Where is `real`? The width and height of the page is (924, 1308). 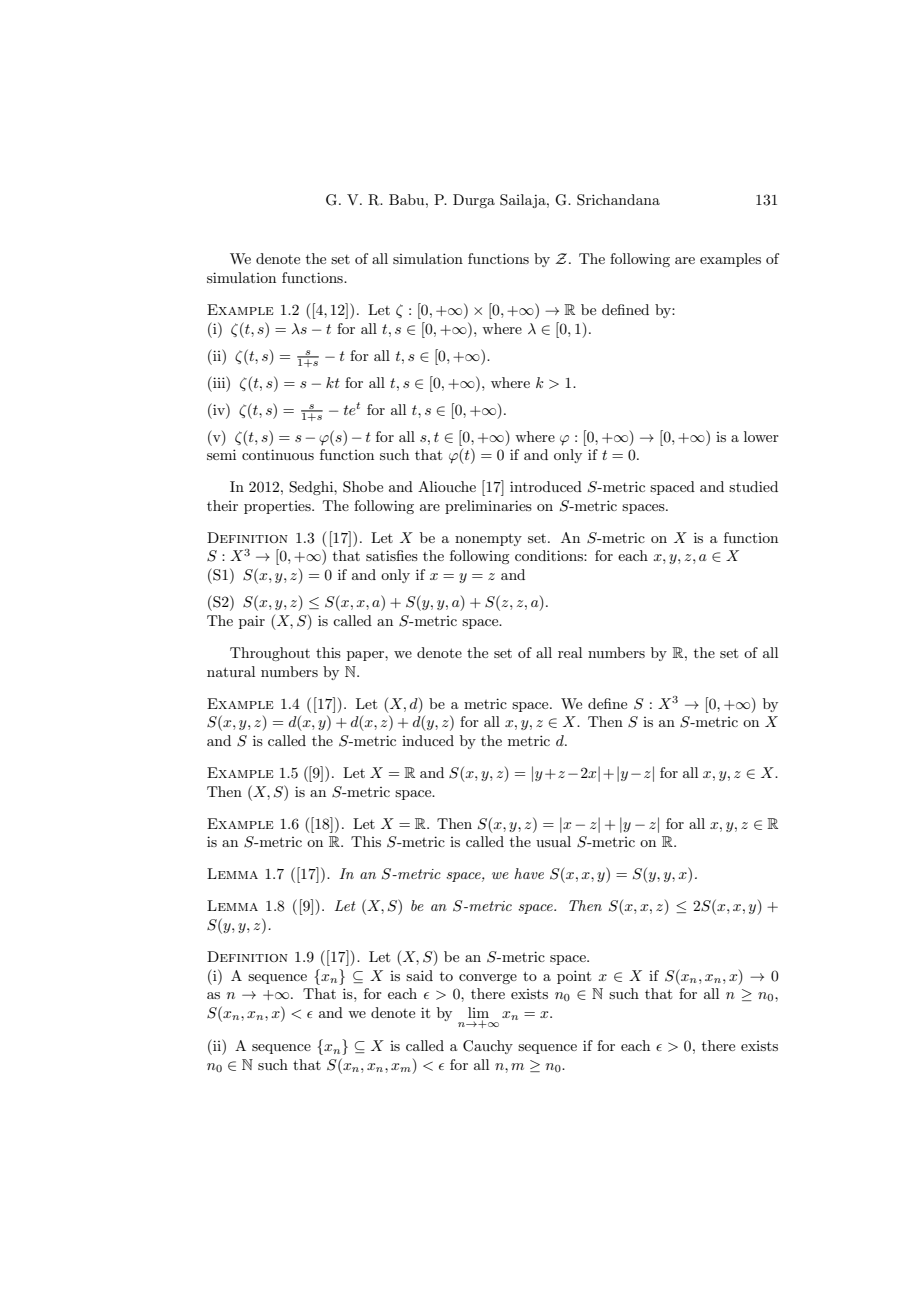 real is located at coordinates (570, 652).
